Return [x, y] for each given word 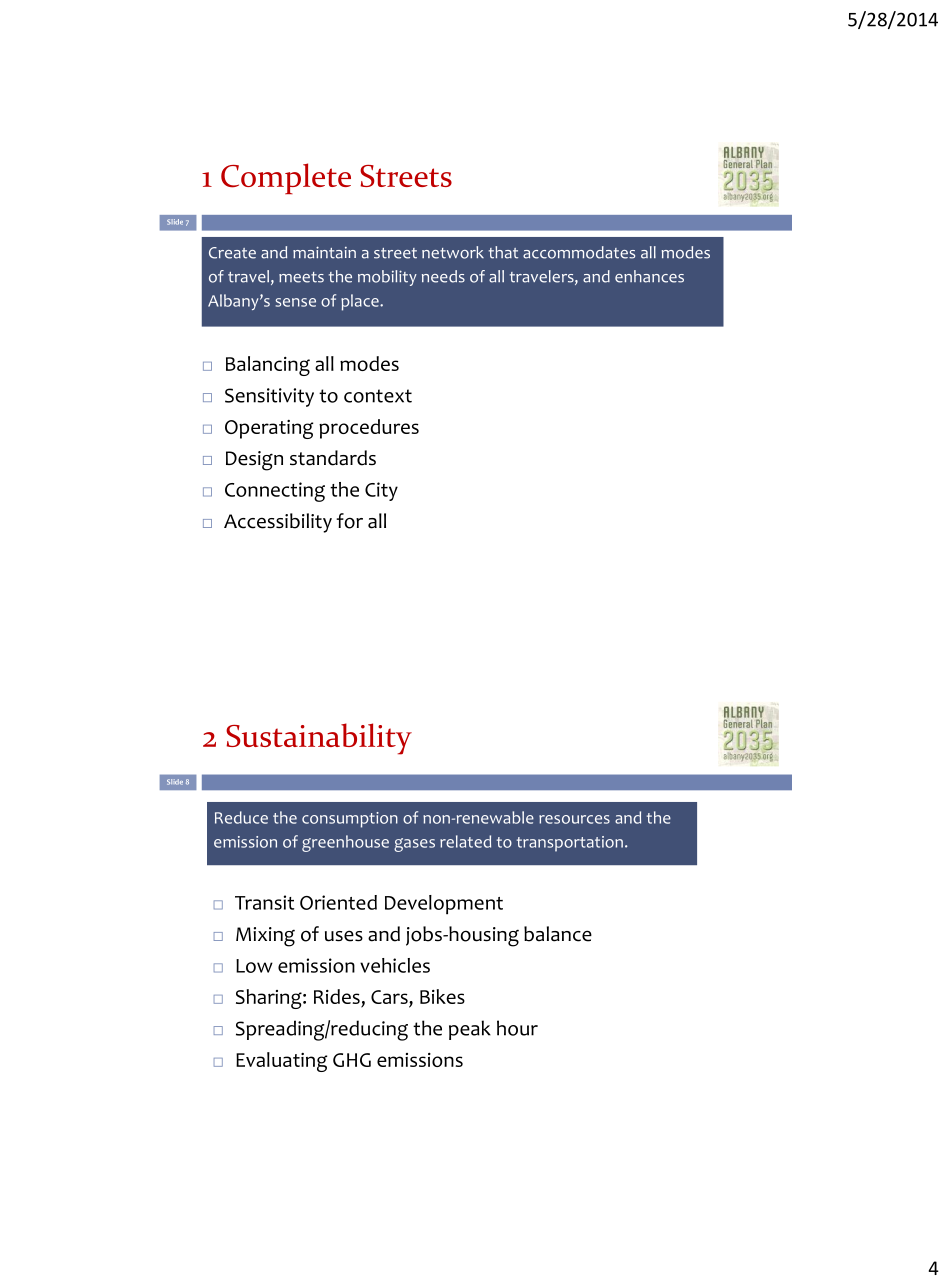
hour [517, 1028]
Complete [286, 178]
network [453, 252]
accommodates [579, 252]
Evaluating [281, 1062]
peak [470, 1030]
